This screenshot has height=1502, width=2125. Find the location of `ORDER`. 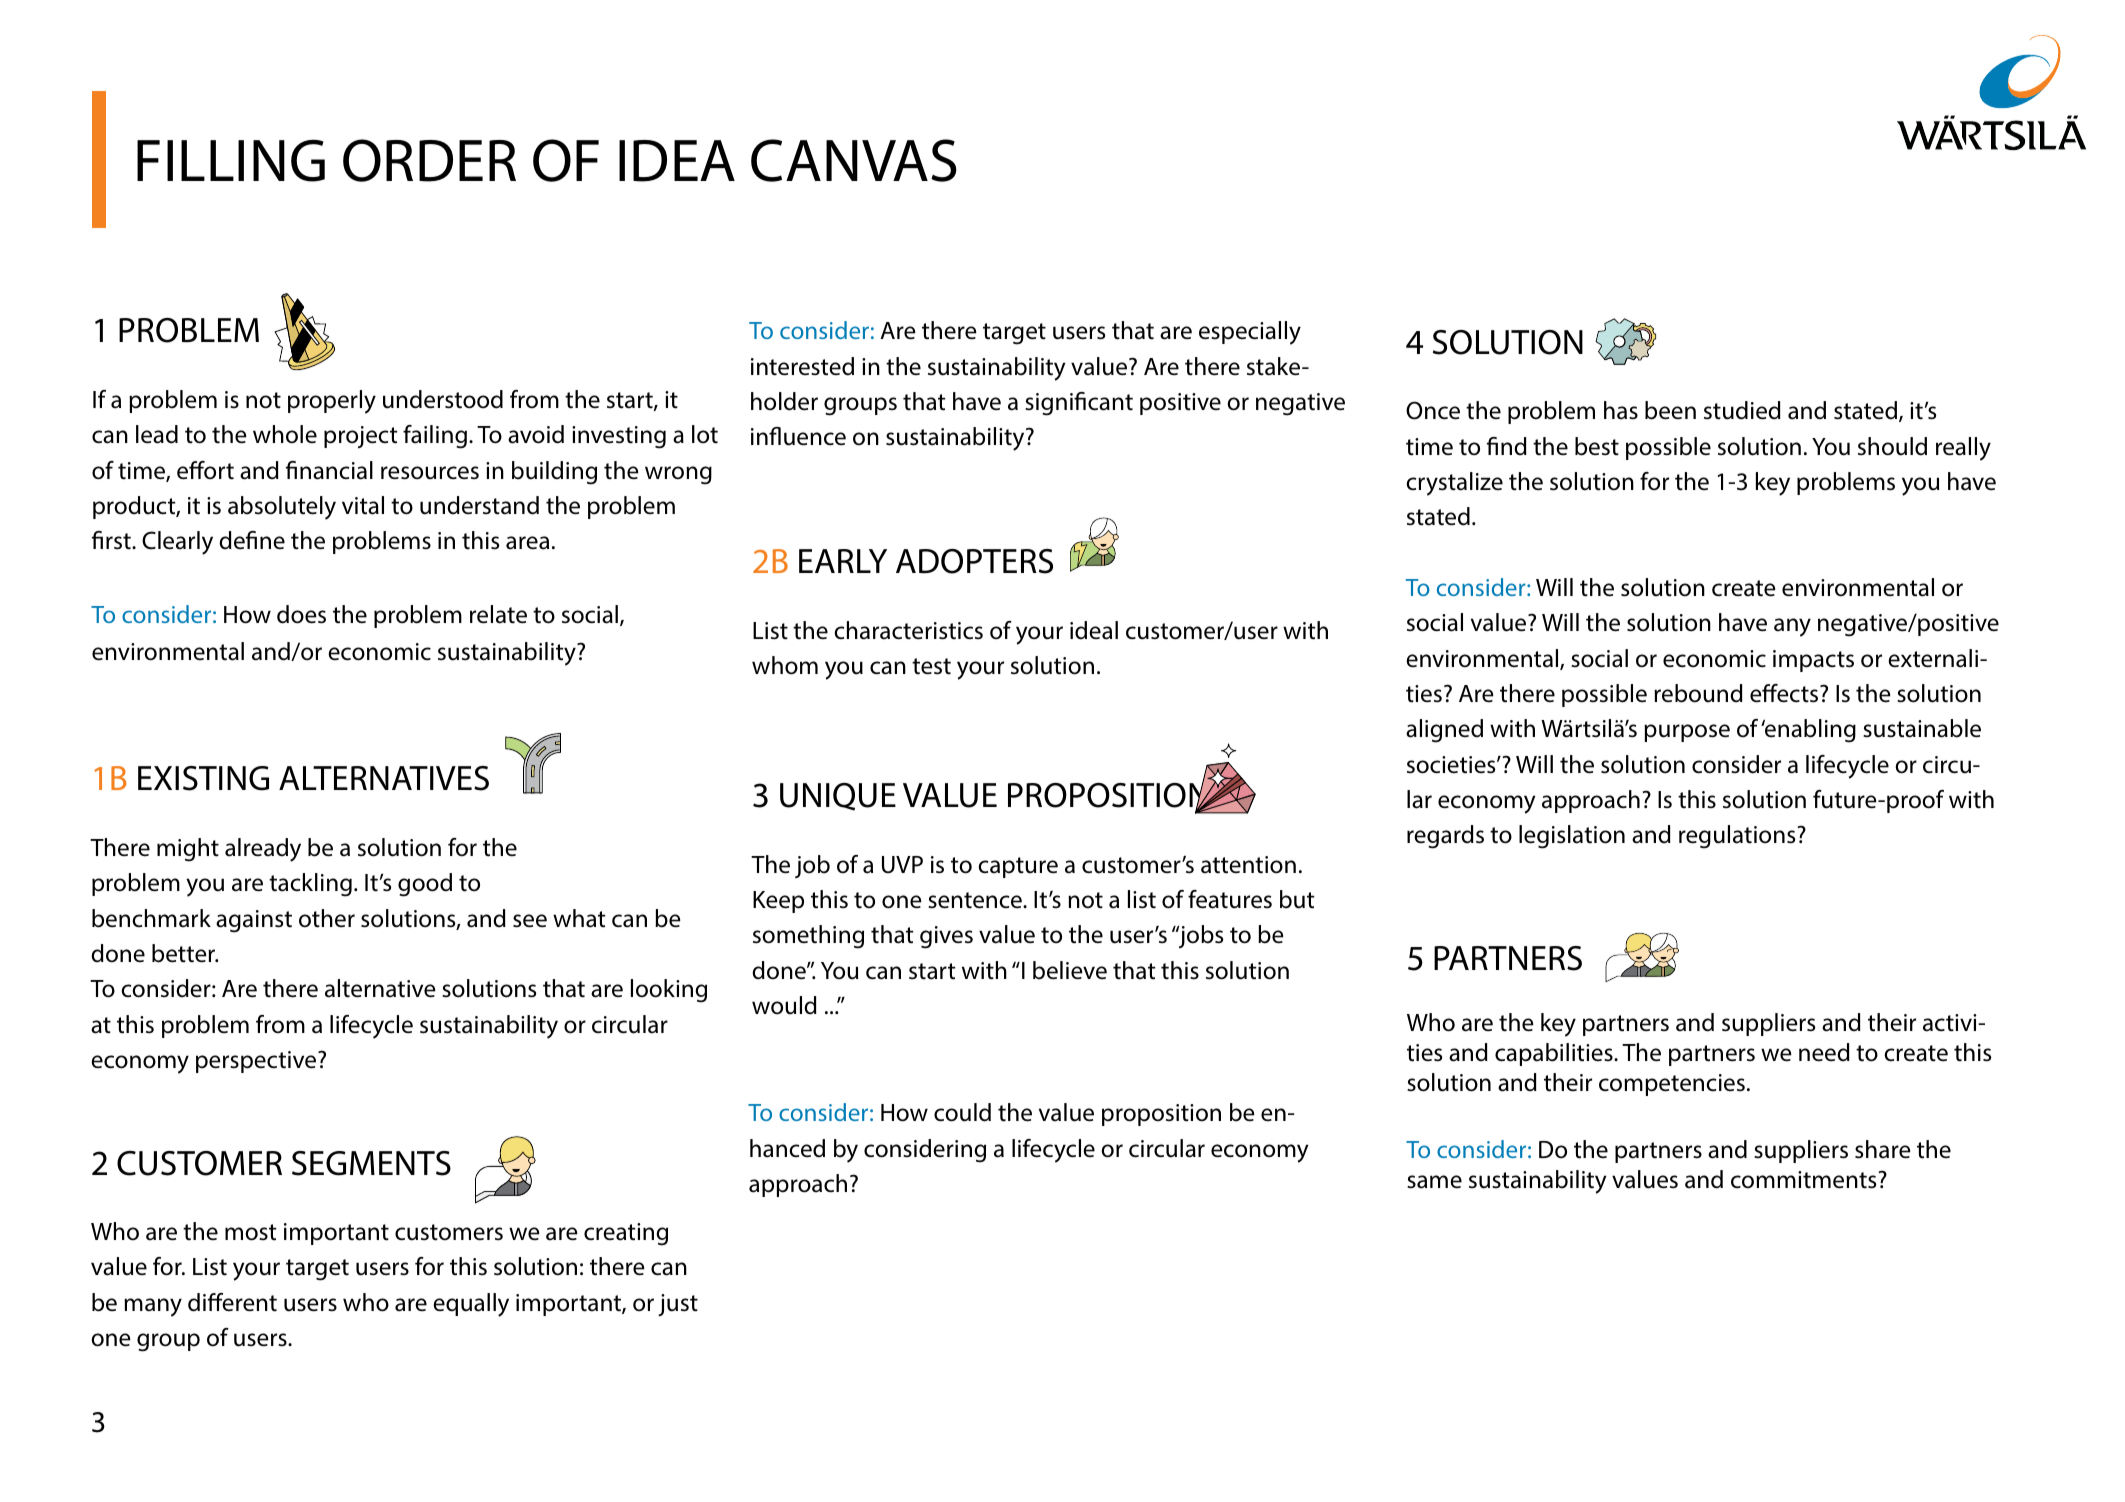

ORDER is located at coordinates (429, 160).
